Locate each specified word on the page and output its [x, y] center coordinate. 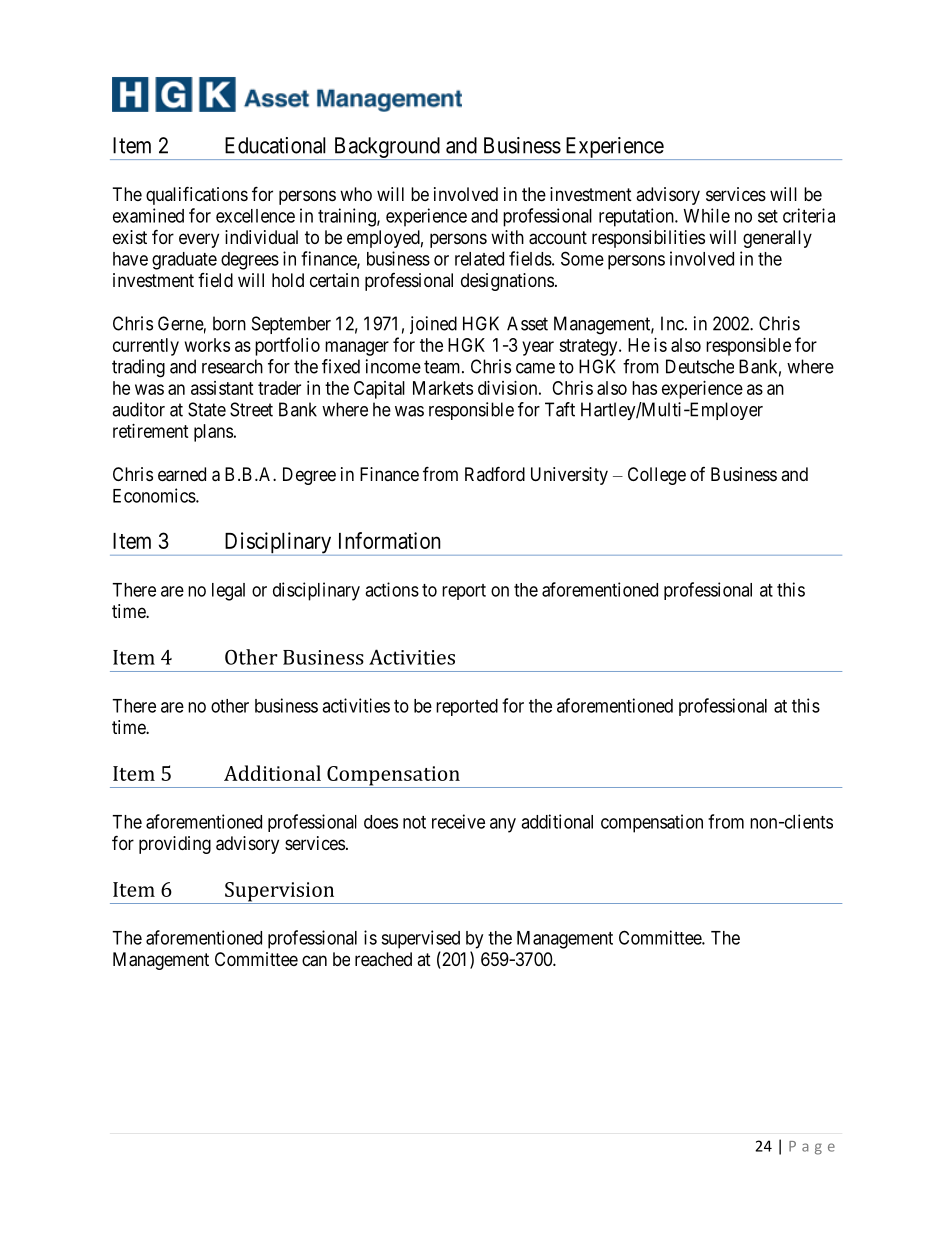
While [707, 215]
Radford [495, 473]
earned [182, 474]
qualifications [197, 195]
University [569, 476]
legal [228, 592]
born [229, 323]
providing [175, 845]
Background [386, 148]
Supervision [280, 893]
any [503, 825]
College [657, 476]
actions [392, 589]
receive [458, 821]
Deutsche [700, 366]
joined [433, 325]
